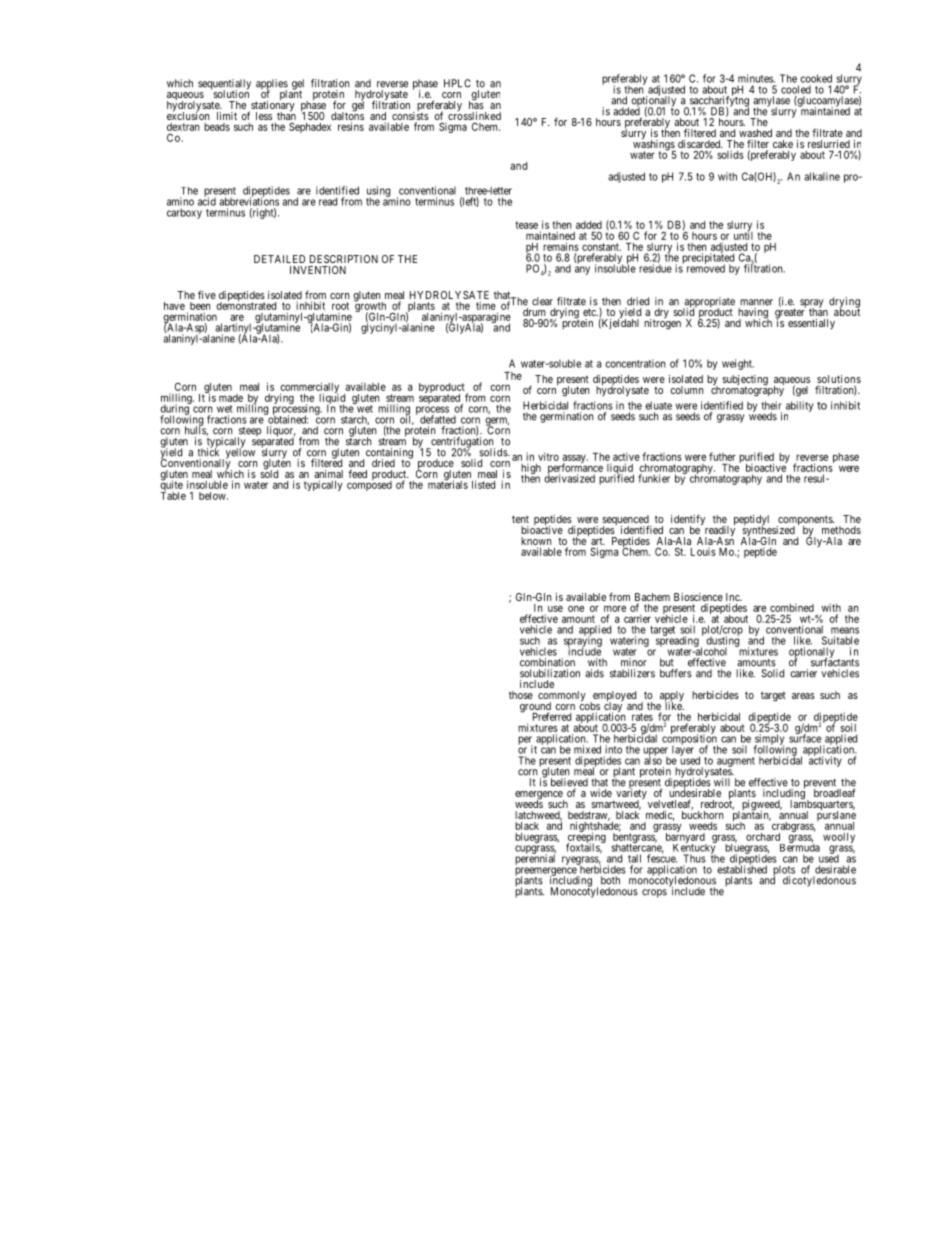 This screenshot has height=1233, width=952. What do you see at coordinates (486, 305) in the screenshot?
I see `time` at bounding box center [486, 305].
